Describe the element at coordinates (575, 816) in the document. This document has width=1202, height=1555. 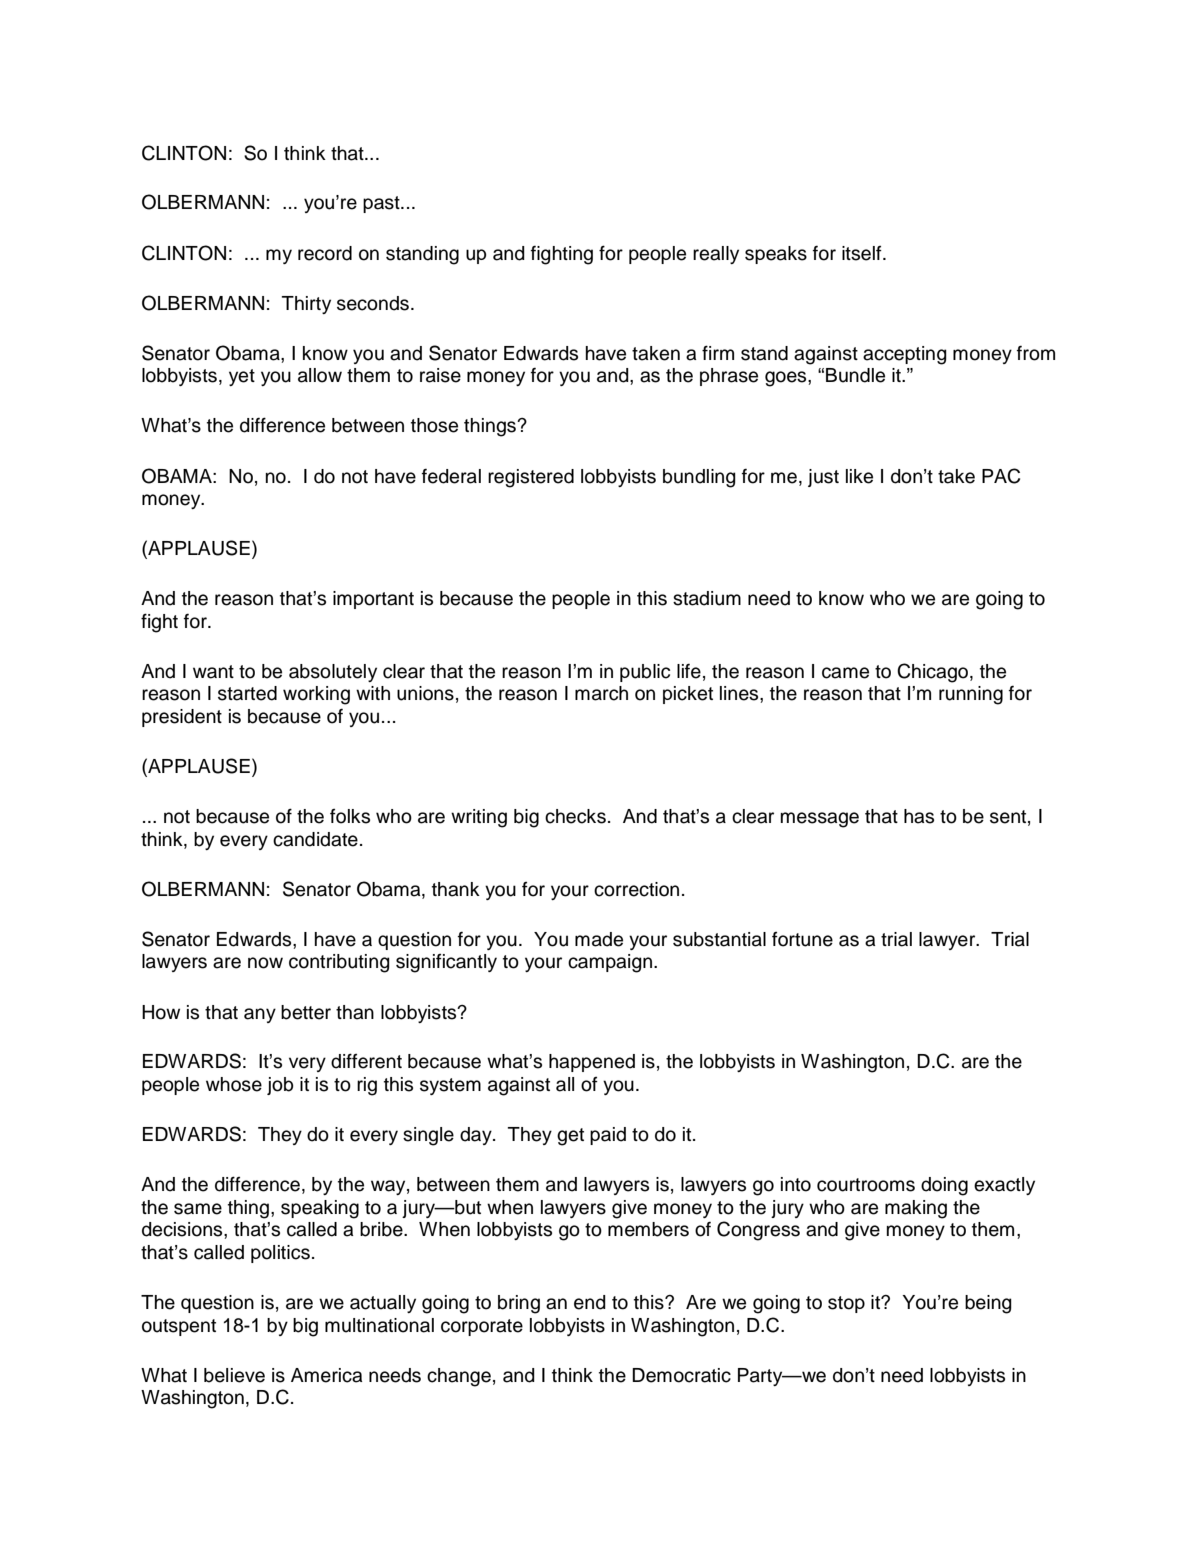
I see `checks` at that location.
